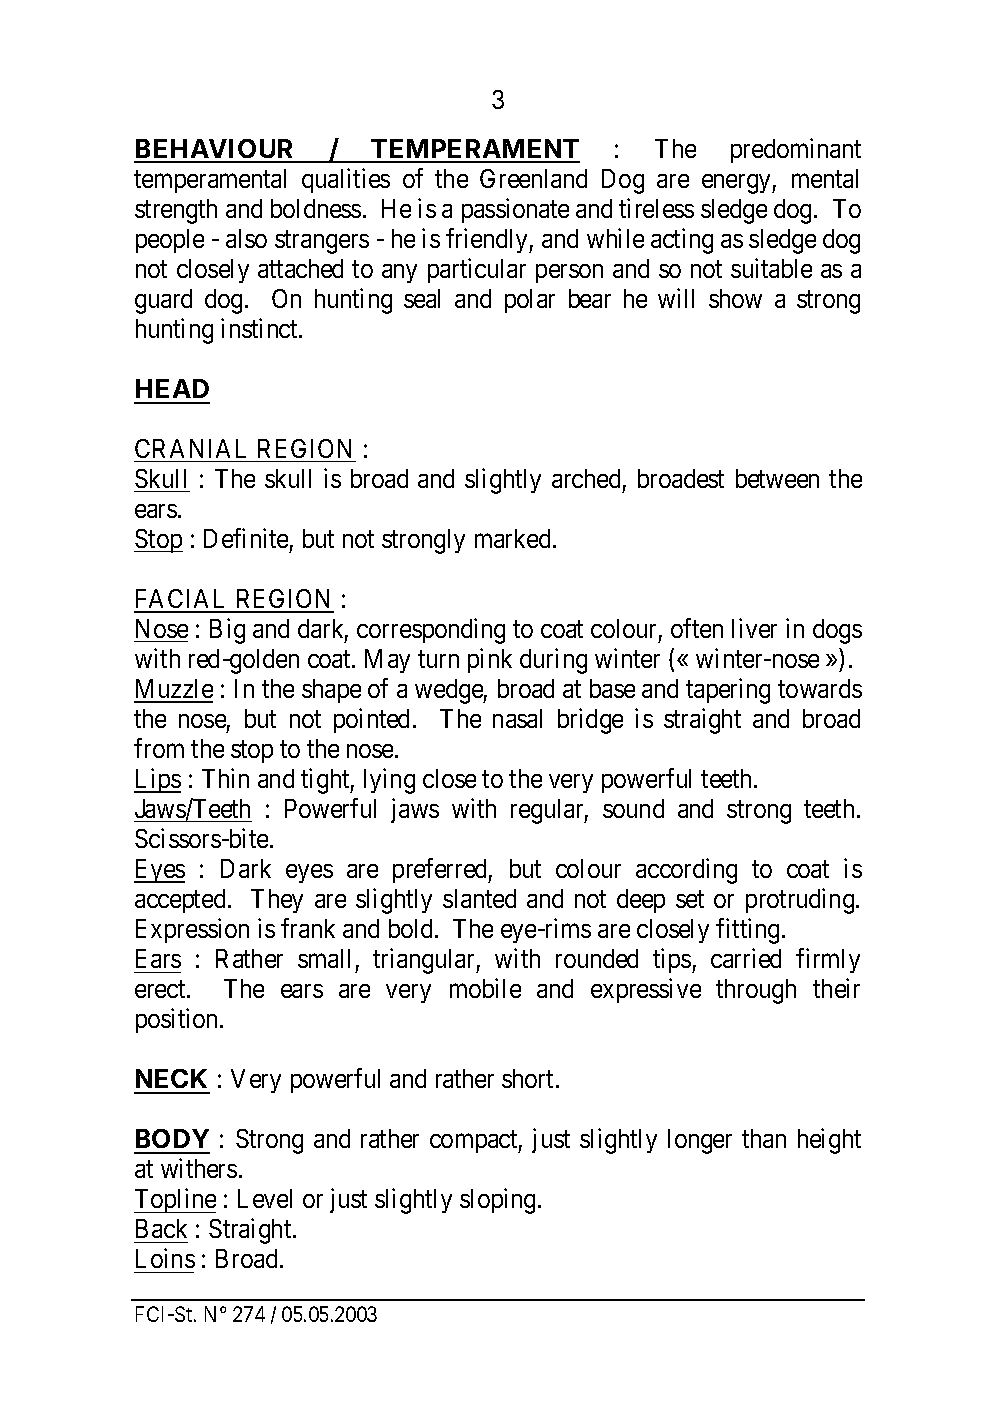 This image has height=1412, width=997. Describe the element at coordinates (777, 478) in the image. I see `between` at that location.
